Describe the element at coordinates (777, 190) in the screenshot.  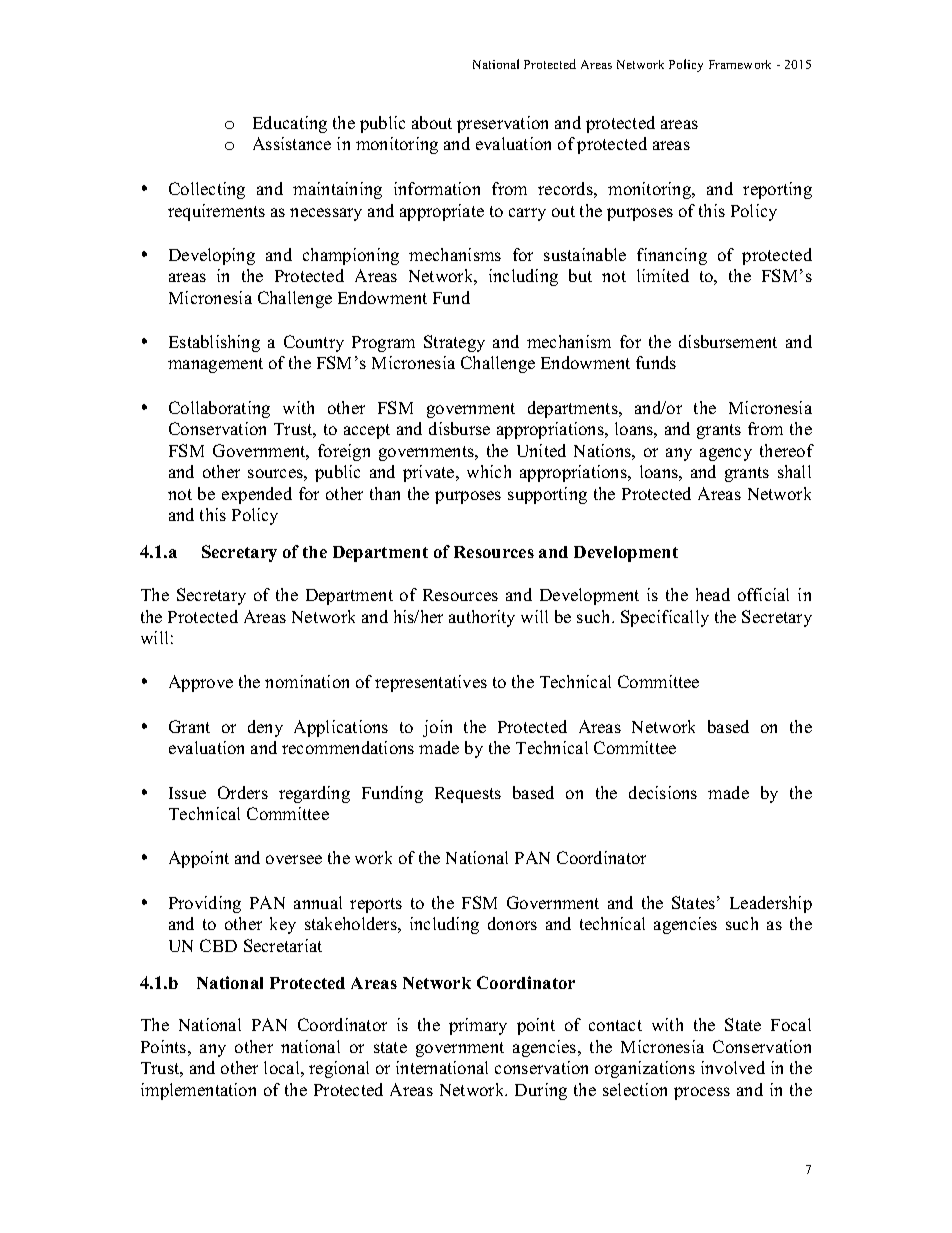
I see `reporting` at that location.
